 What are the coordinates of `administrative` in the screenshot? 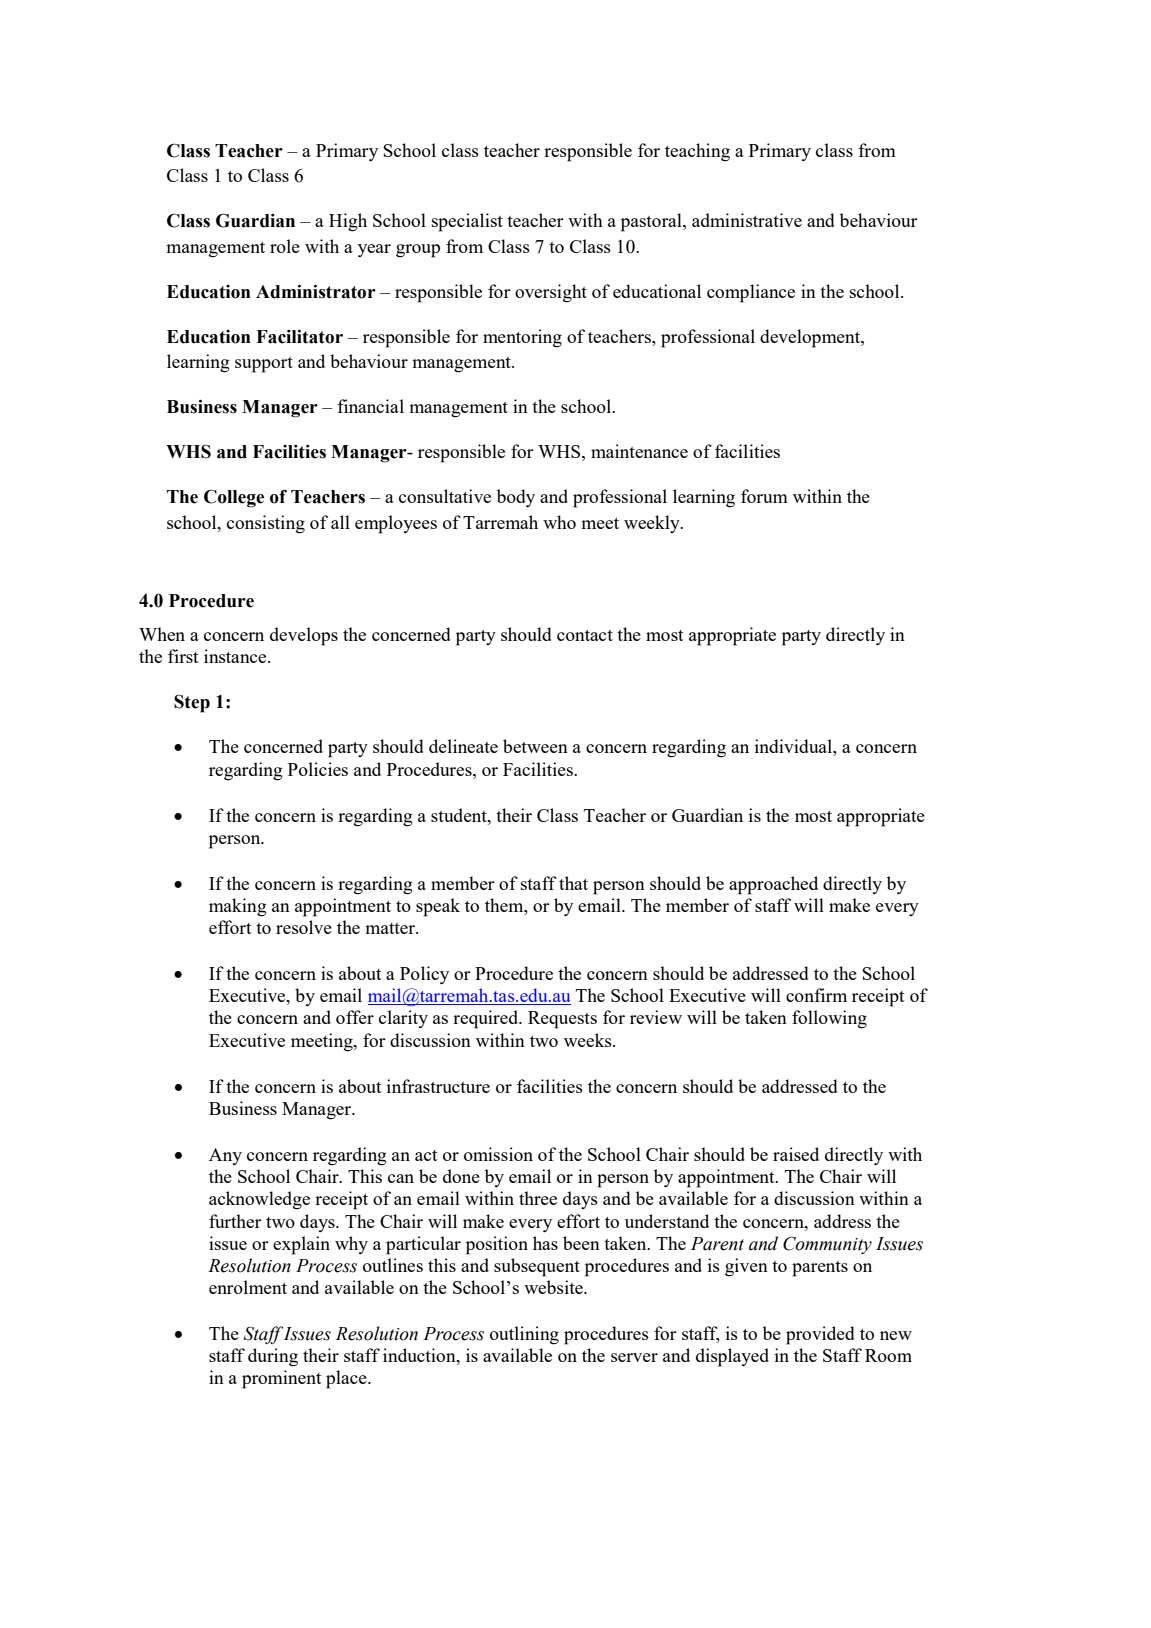 It's located at (747, 220).
